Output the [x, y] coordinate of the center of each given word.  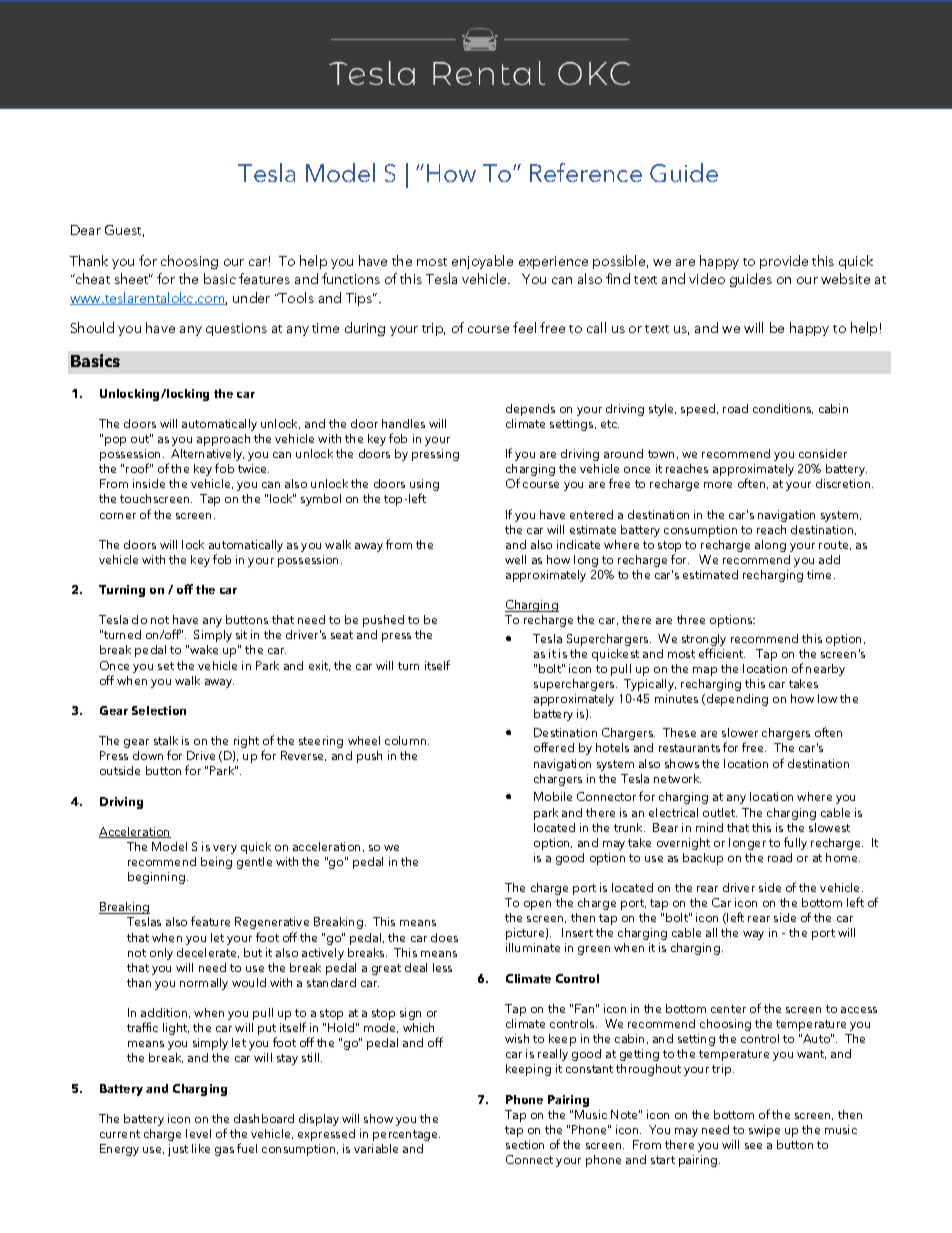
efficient [722, 653]
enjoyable [482, 262]
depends [530, 410]
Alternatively [207, 456]
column [407, 740]
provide [784, 262]
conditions [783, 409]
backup [703, 859]
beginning [158, 878]
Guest [124, 231]
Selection [159, 710]
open [537, 905]
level [198, 1133]
